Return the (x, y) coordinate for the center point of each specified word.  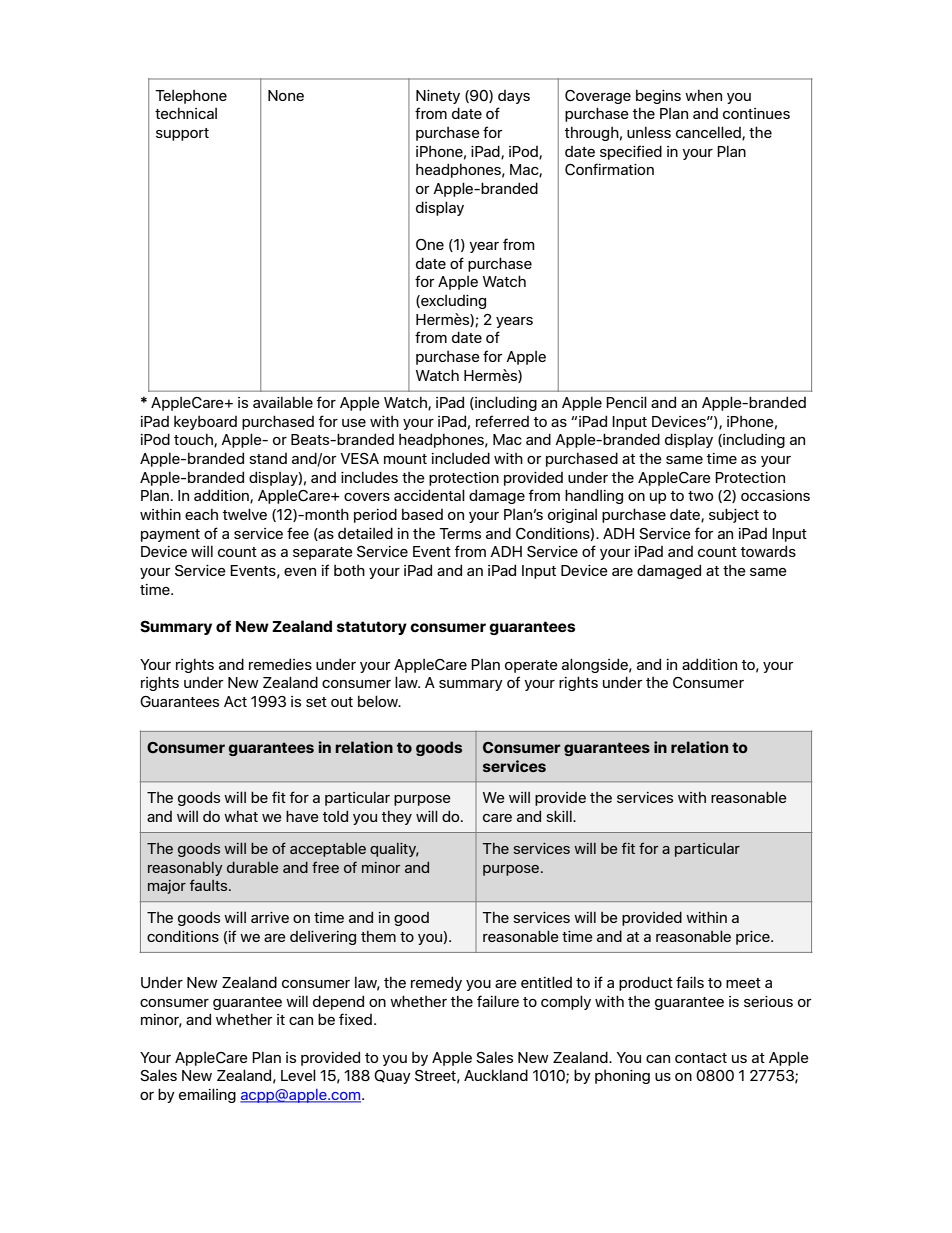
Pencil (626, 402)
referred (502, 421)
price (754, 938)
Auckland (496, 1075)
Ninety (438, 97)
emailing (207, 1095)
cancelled (709, 133)
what (241, 816)
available (283, 402)
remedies (280, 664)
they (397, 817)
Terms (460, 533)
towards (768, 551)
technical (186, 113)
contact (701, 1058)
